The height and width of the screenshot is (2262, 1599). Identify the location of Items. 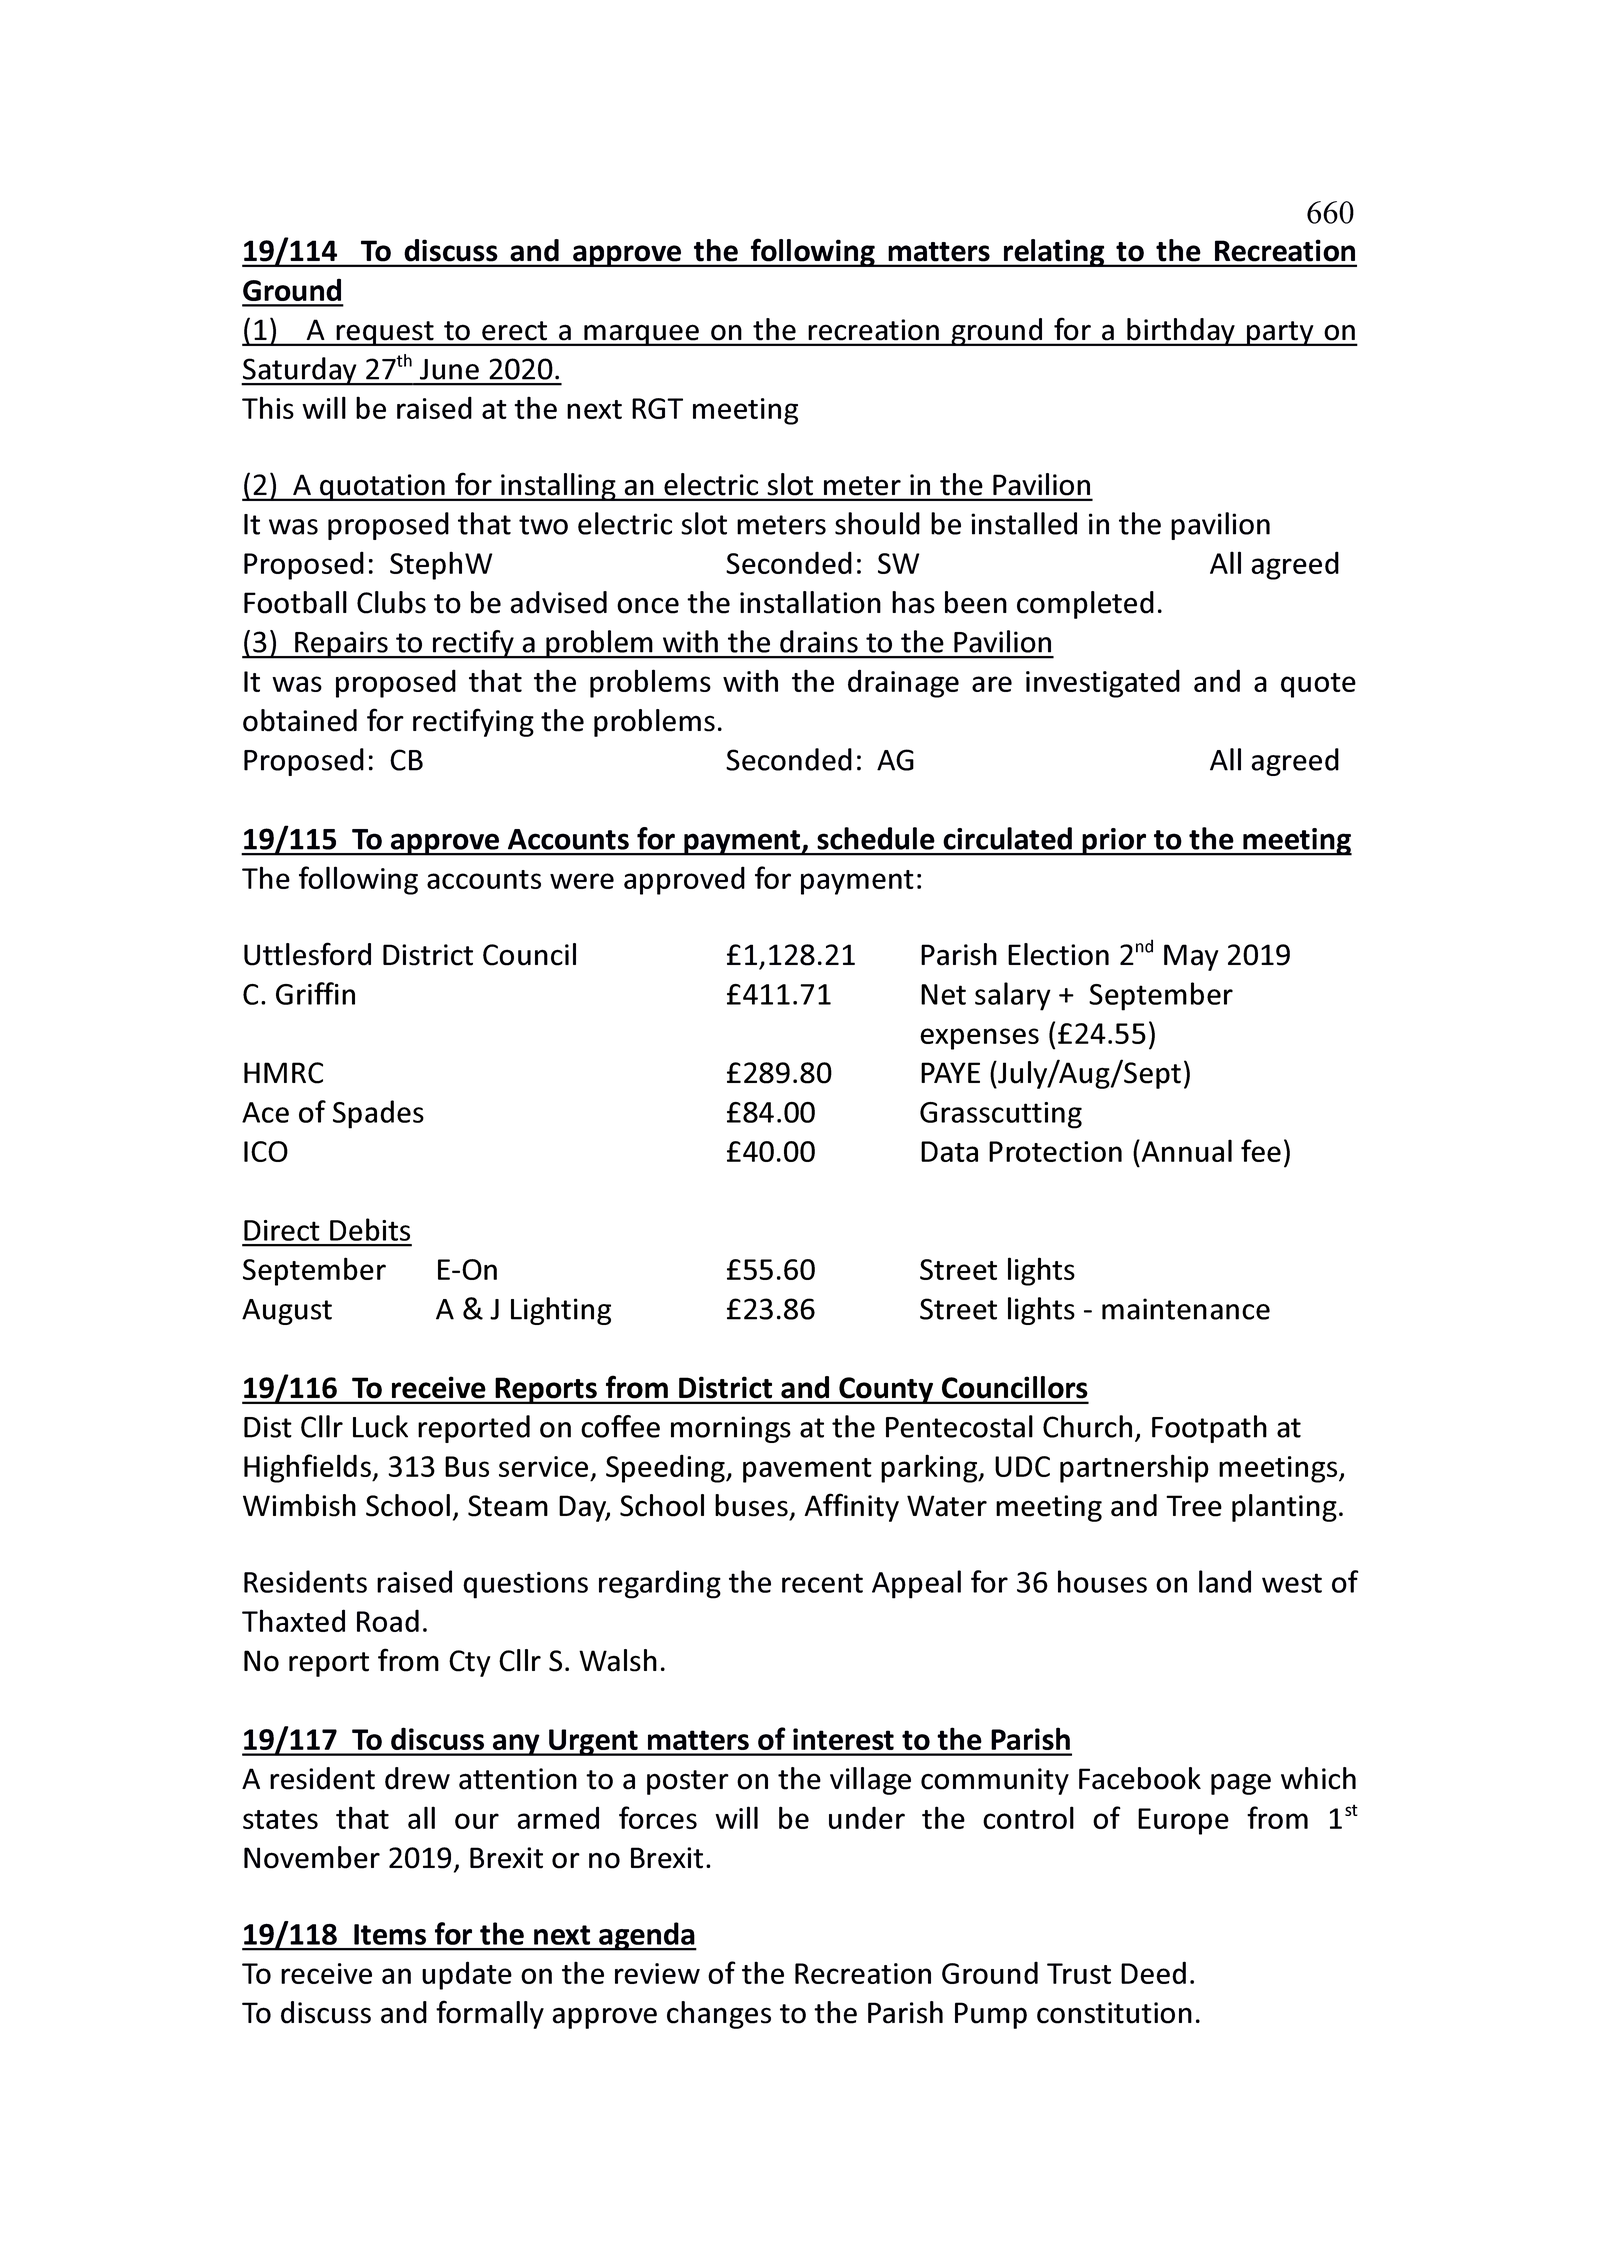
(390, 1934).
